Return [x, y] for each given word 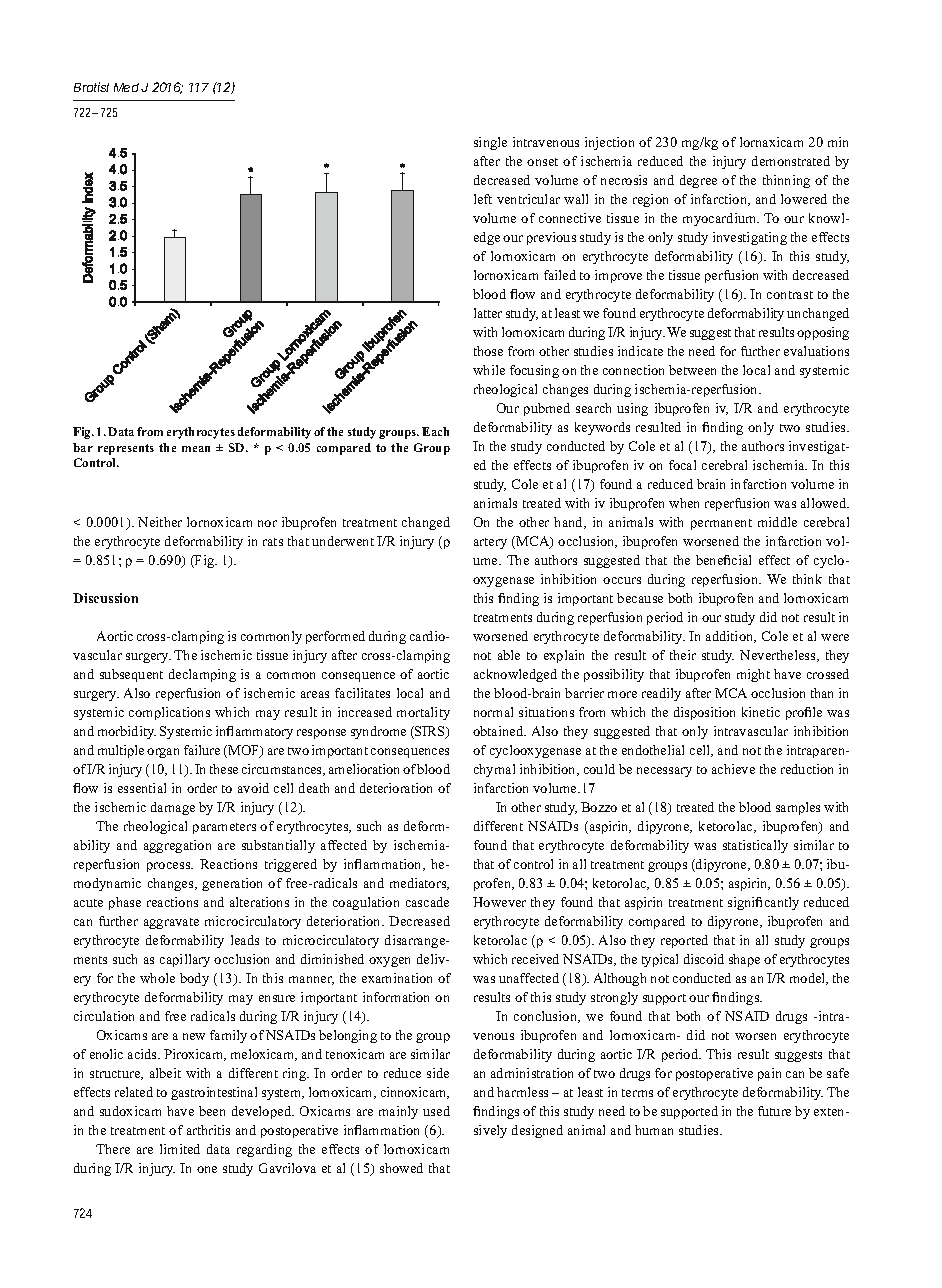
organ [163, 753]
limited [180, 1149]
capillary [185, 960]
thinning [786, 181]
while [489, 370]
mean [196, 449]
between [692, 370]
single [490, 143]
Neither [160, 522]
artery [490, 543]
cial [741, 560]
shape [744, 960]
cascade [427, 902]
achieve [733, 769]
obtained [499, 731]
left [483, 199]
